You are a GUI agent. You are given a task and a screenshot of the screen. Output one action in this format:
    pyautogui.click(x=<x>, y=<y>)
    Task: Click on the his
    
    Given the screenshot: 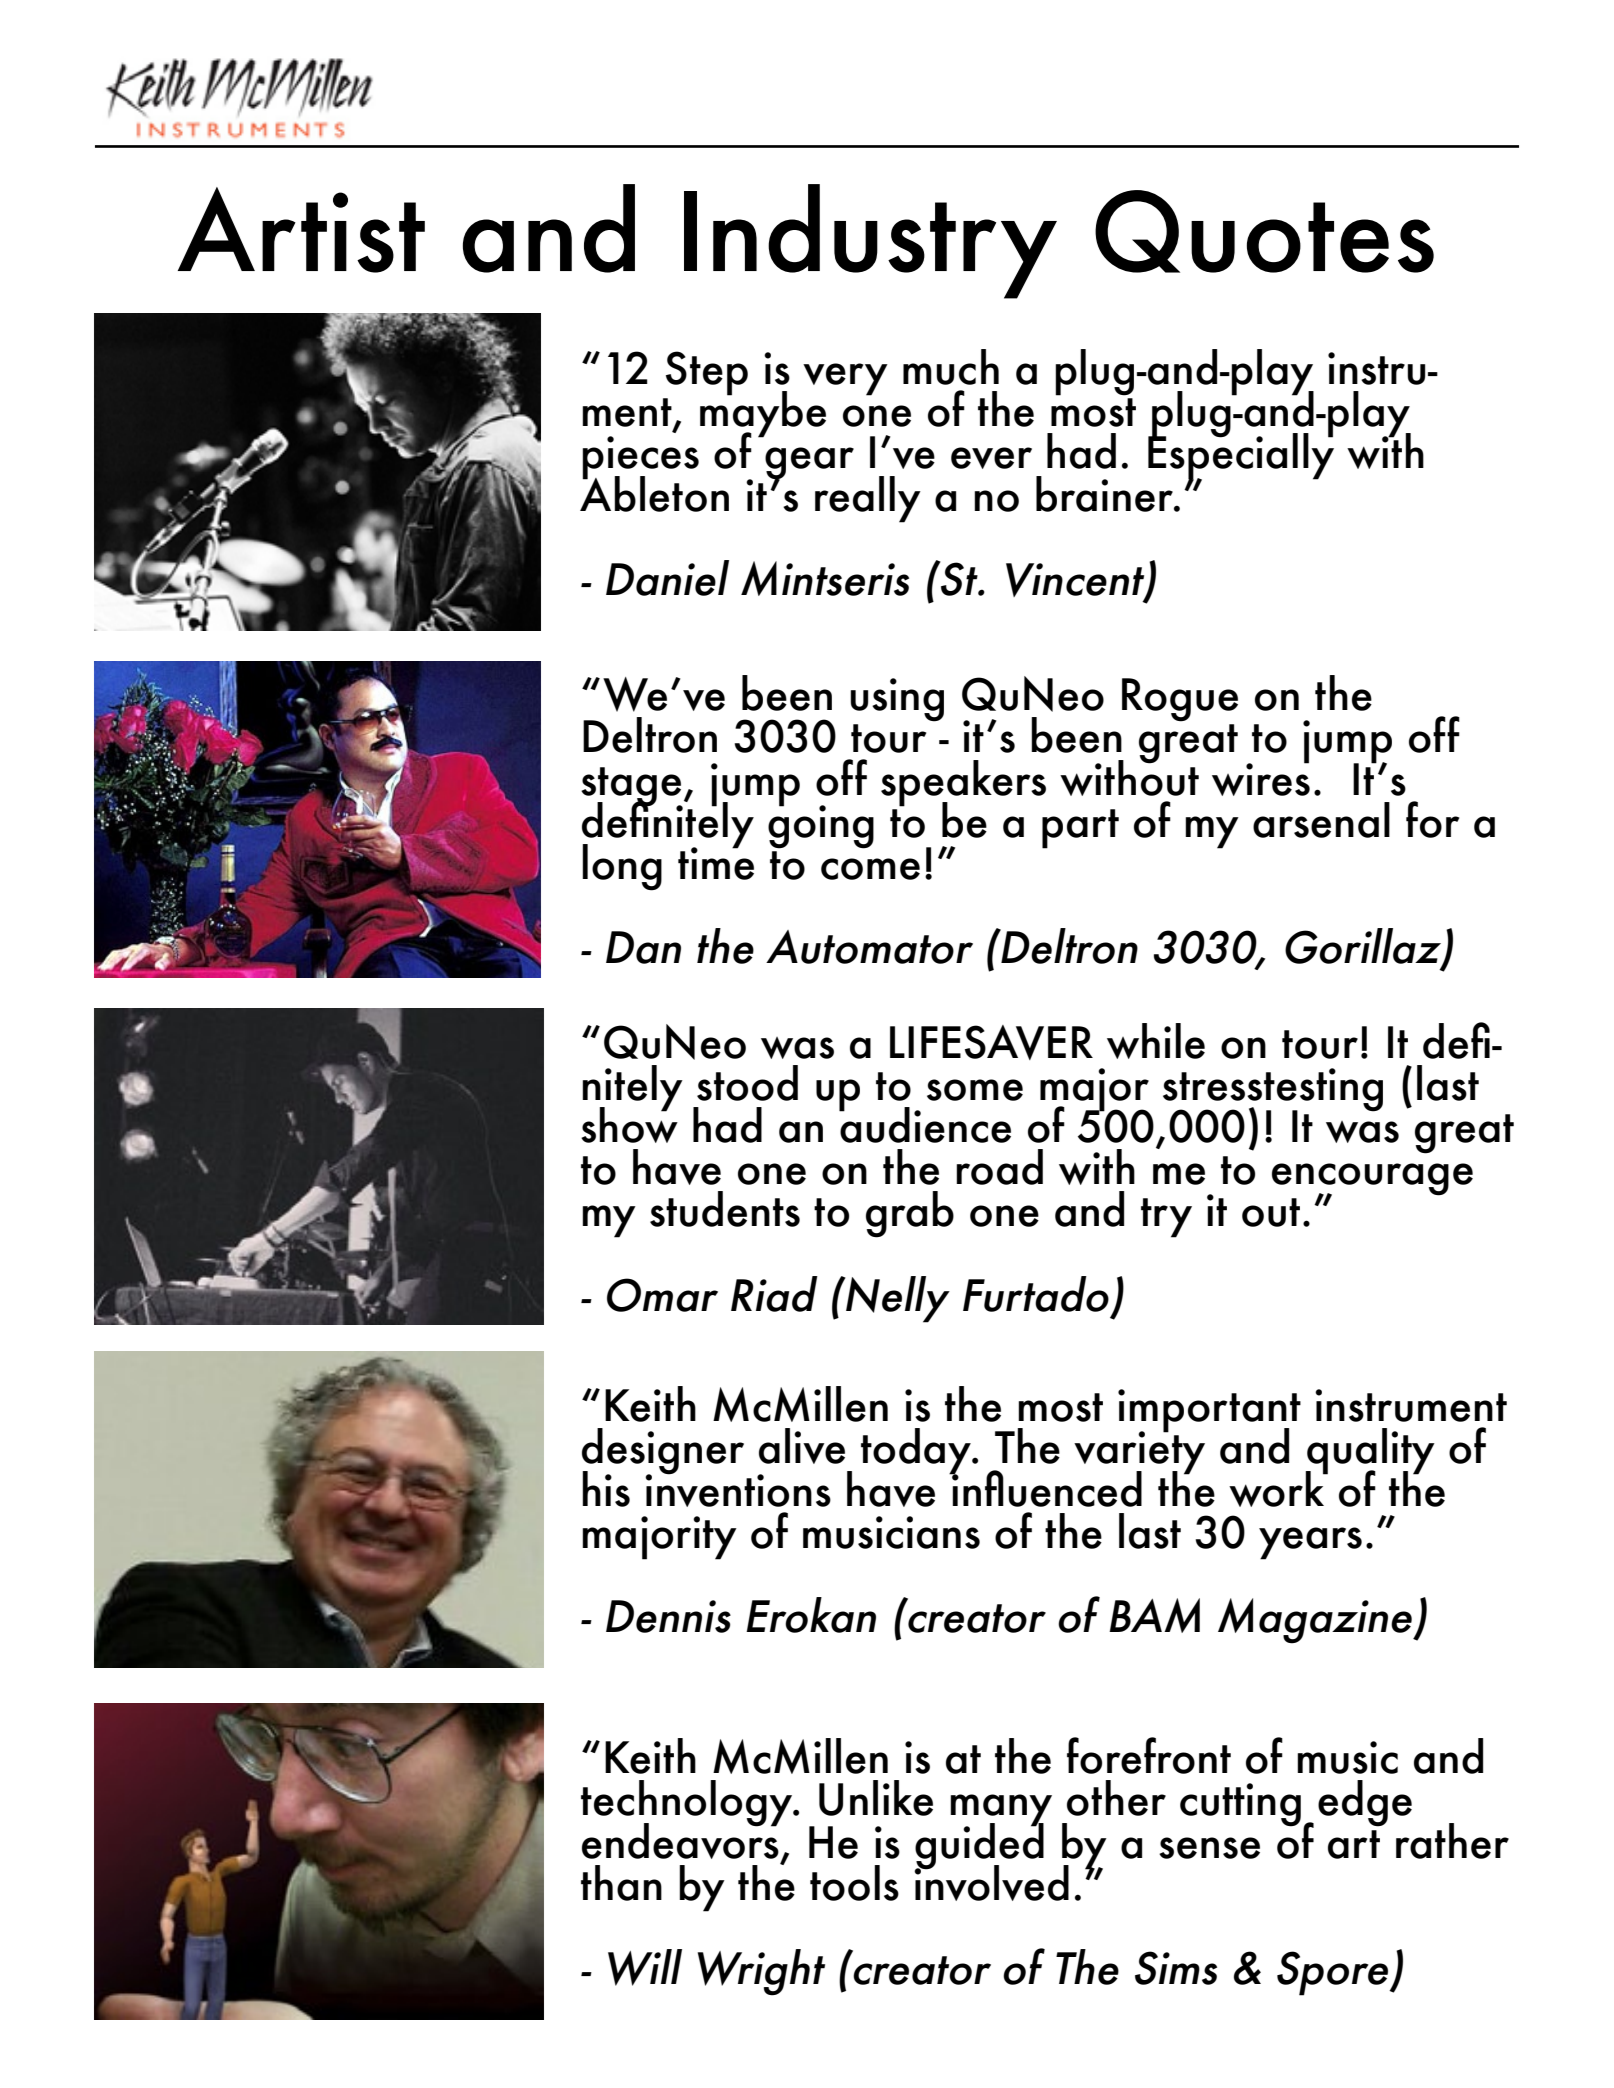 What is the action you would take?
    pyautogui.click(x=606, y=1489)
